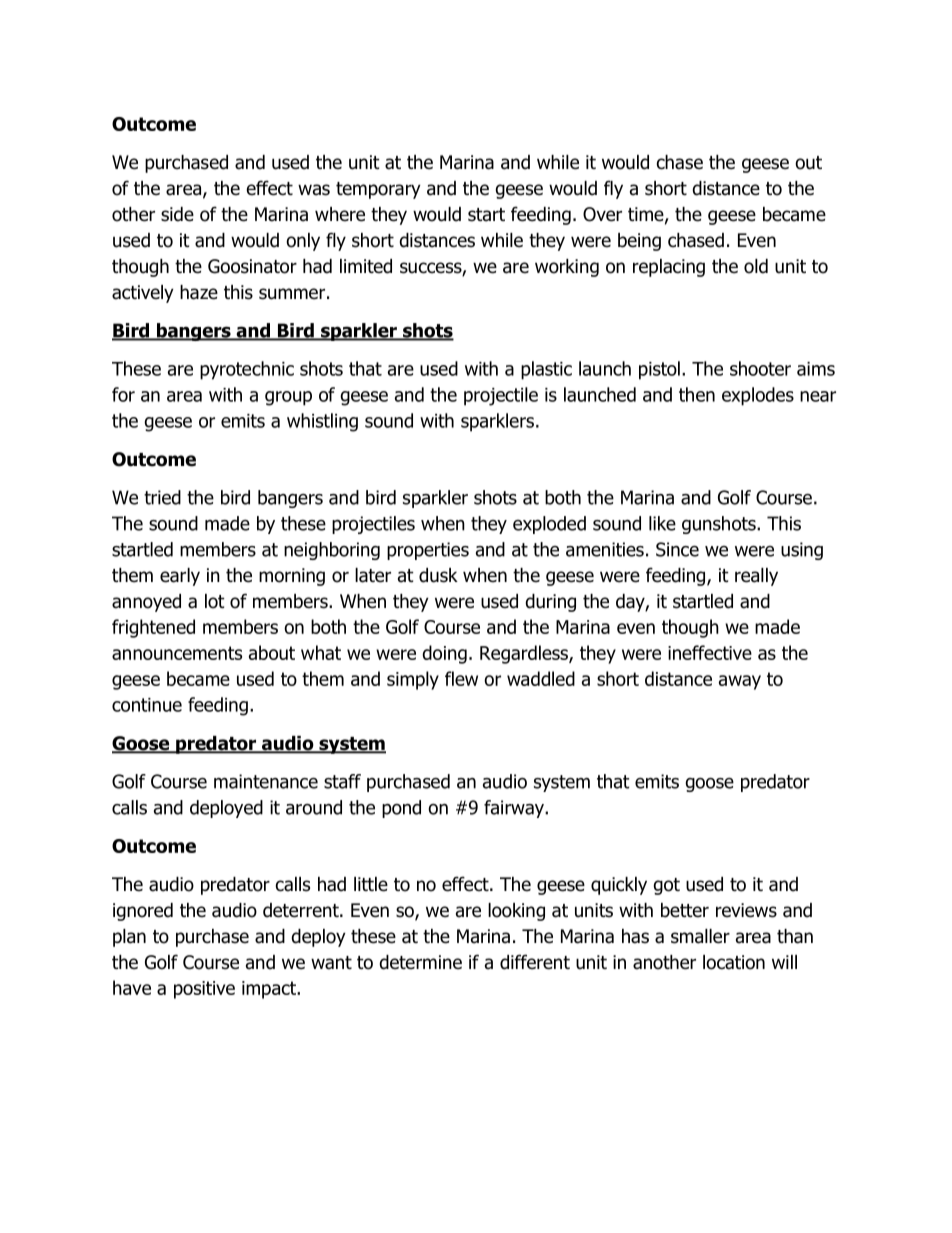  I want to click on pond, so click(401, 809).
